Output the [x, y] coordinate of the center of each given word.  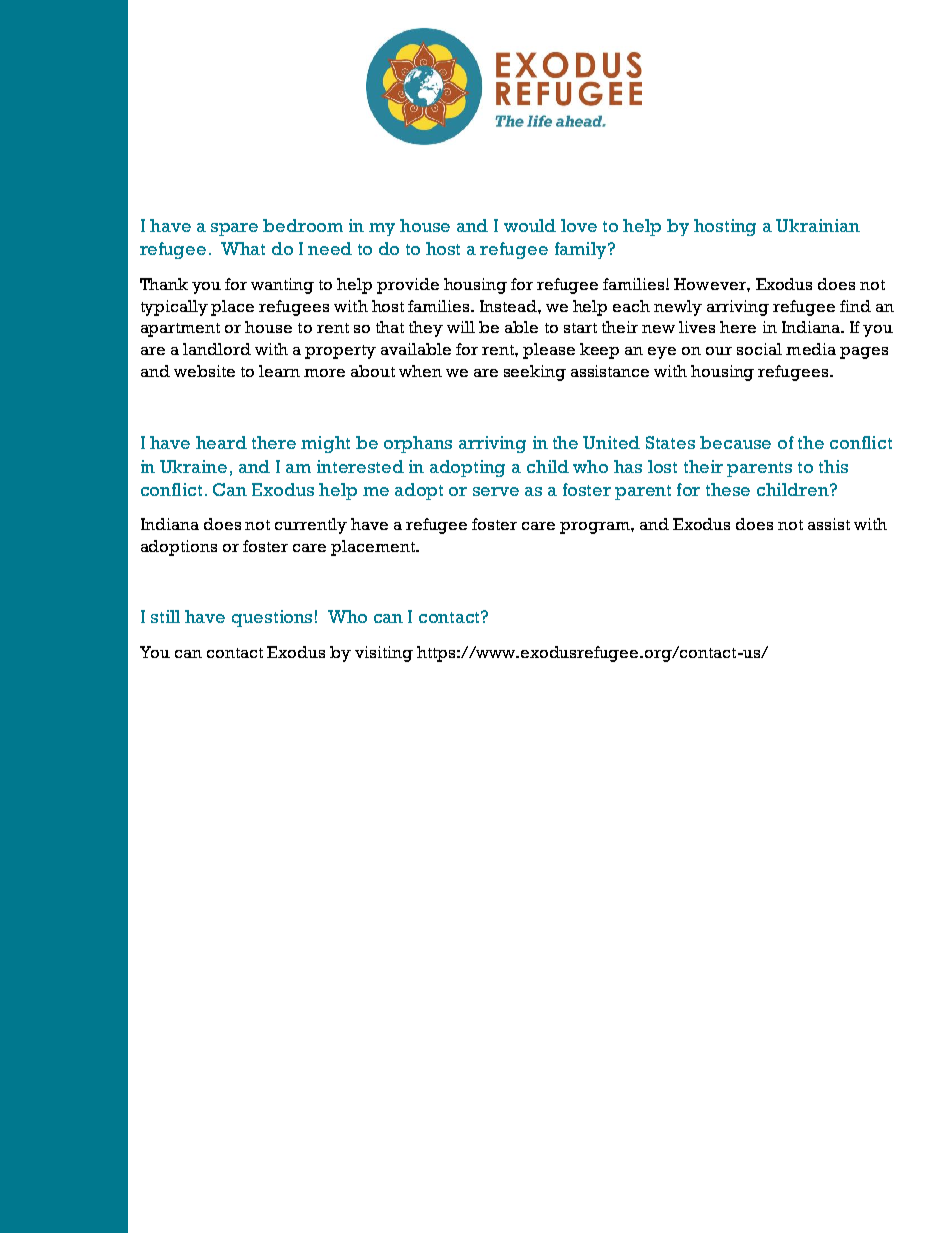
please [549, 351]
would [530, 225]
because [735, 442]
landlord [217, 349]
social [759, 349]
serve [496, 491]
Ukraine [193, 466]
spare [234, 229]
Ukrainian [818, 225]
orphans [418, 444]
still [165, 616]
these [728, 489]
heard [221, 442]
